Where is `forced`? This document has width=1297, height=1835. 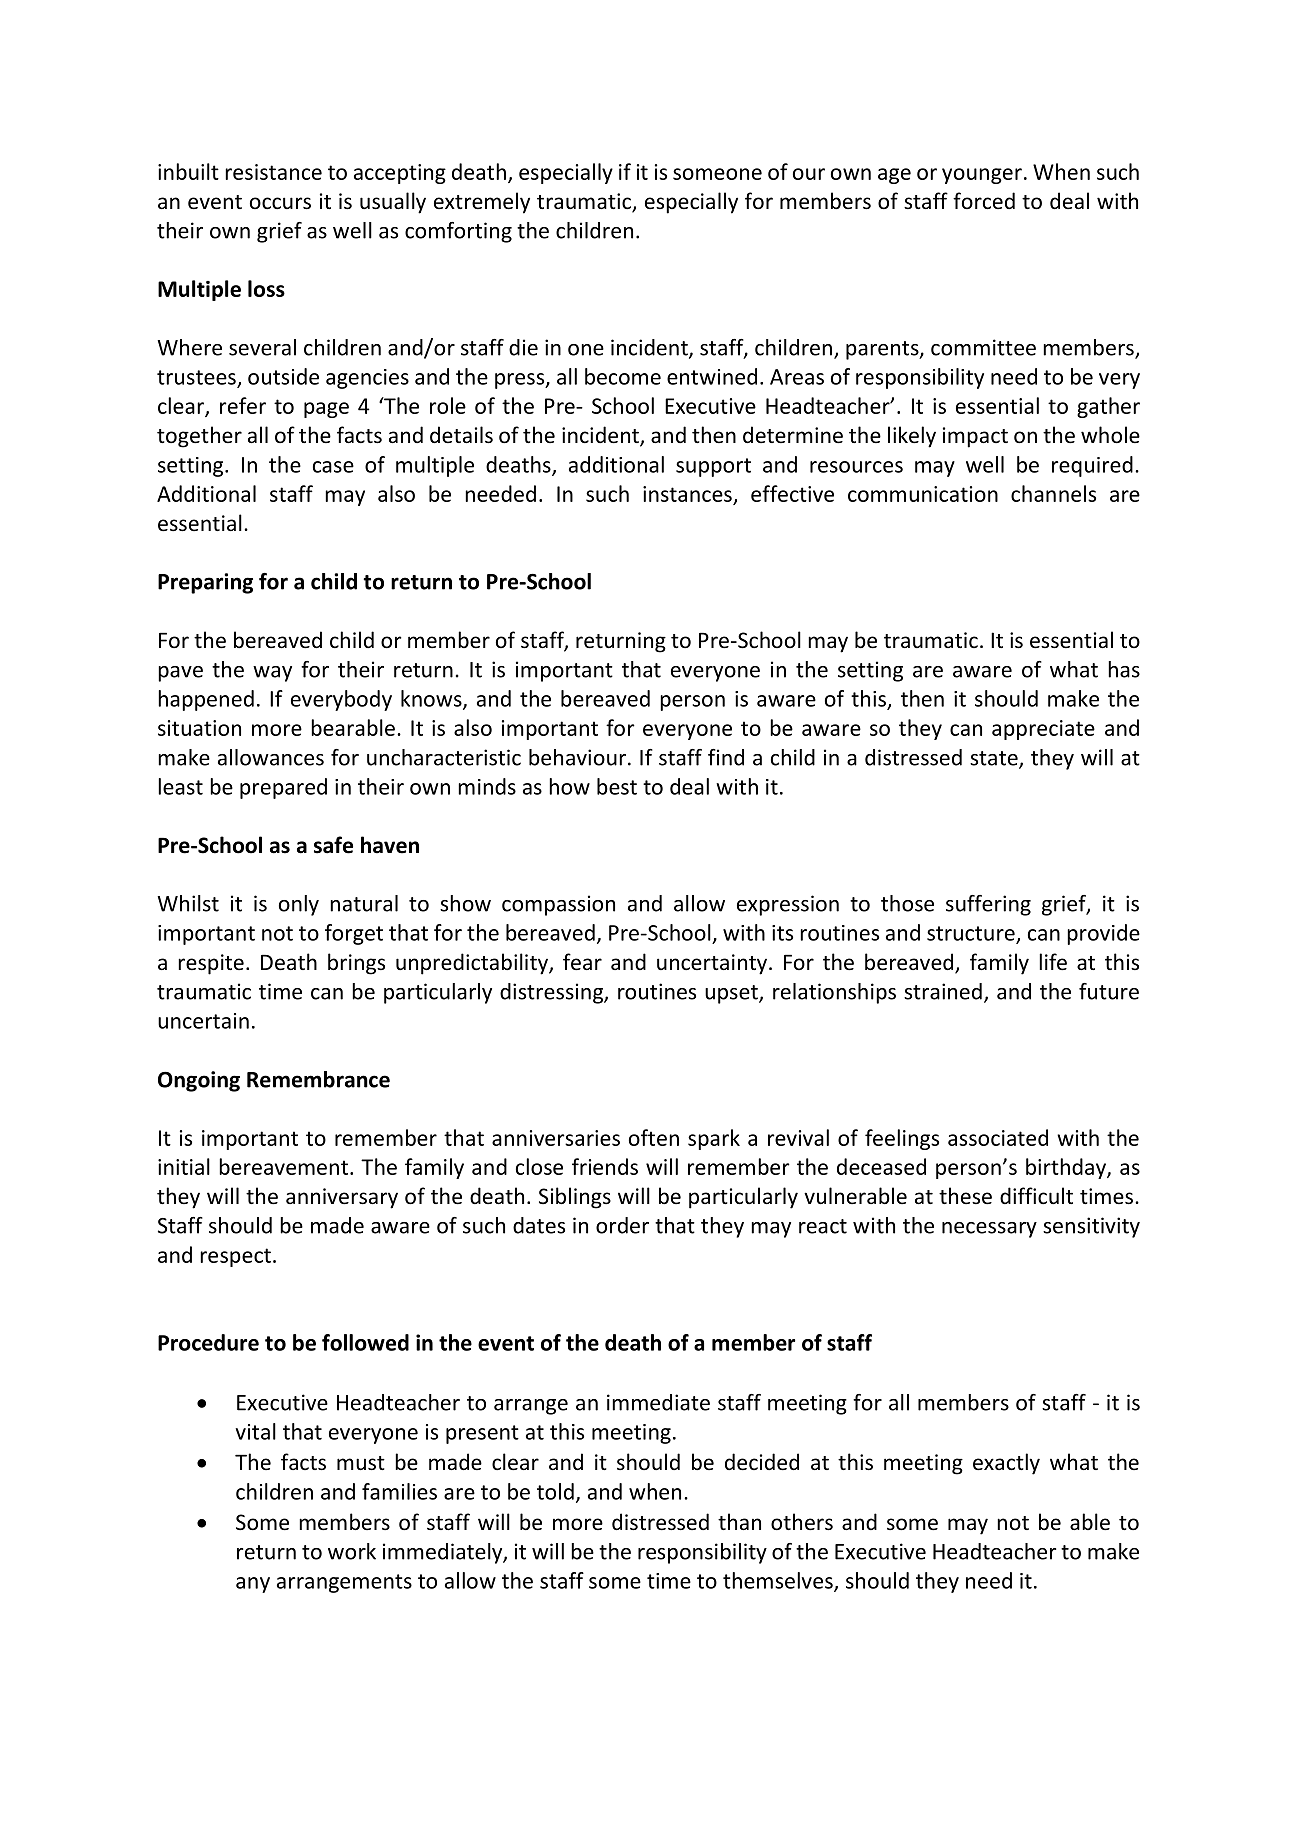
forced is located at coordinates (984, 201).
